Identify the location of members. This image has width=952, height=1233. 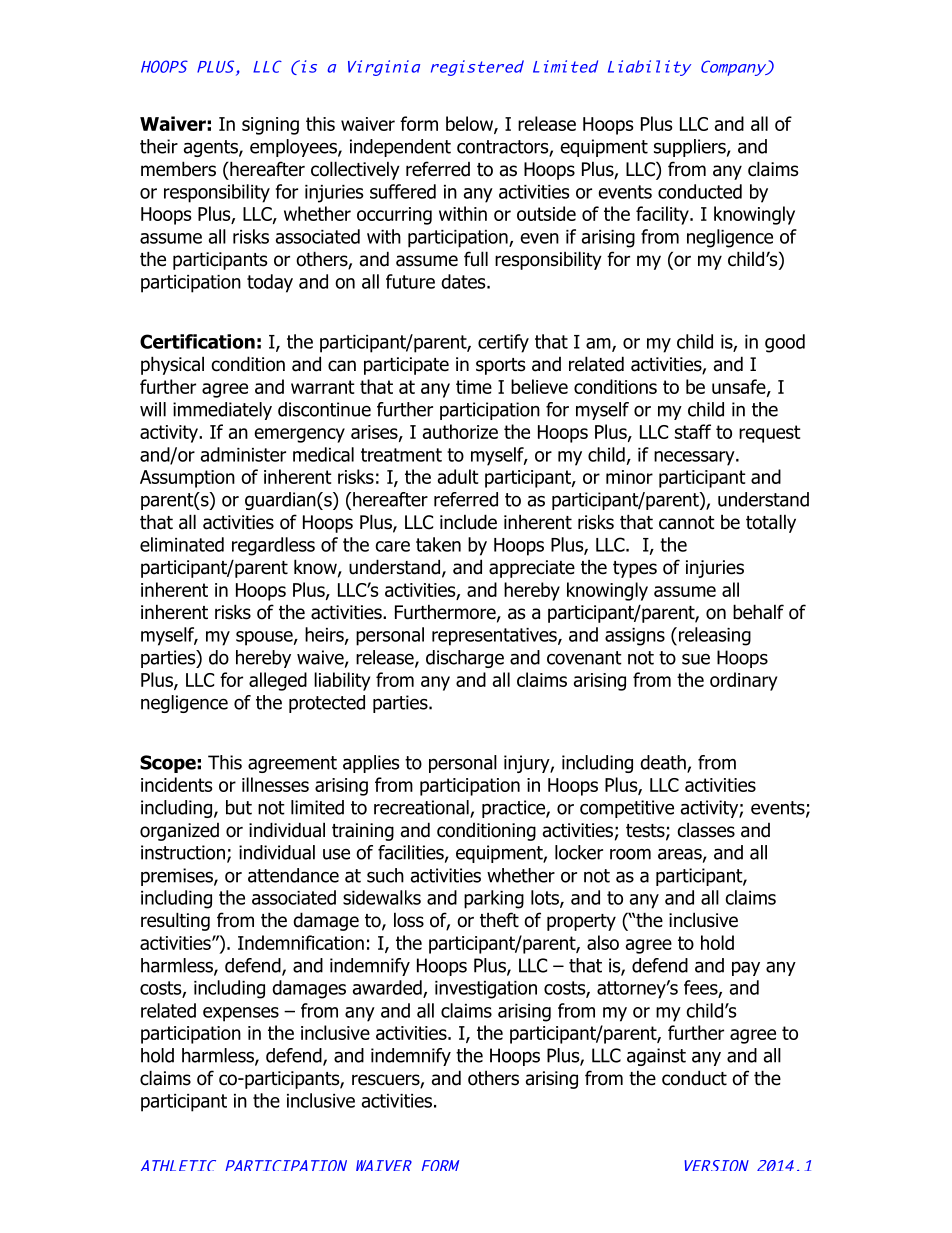
(178, 169).
